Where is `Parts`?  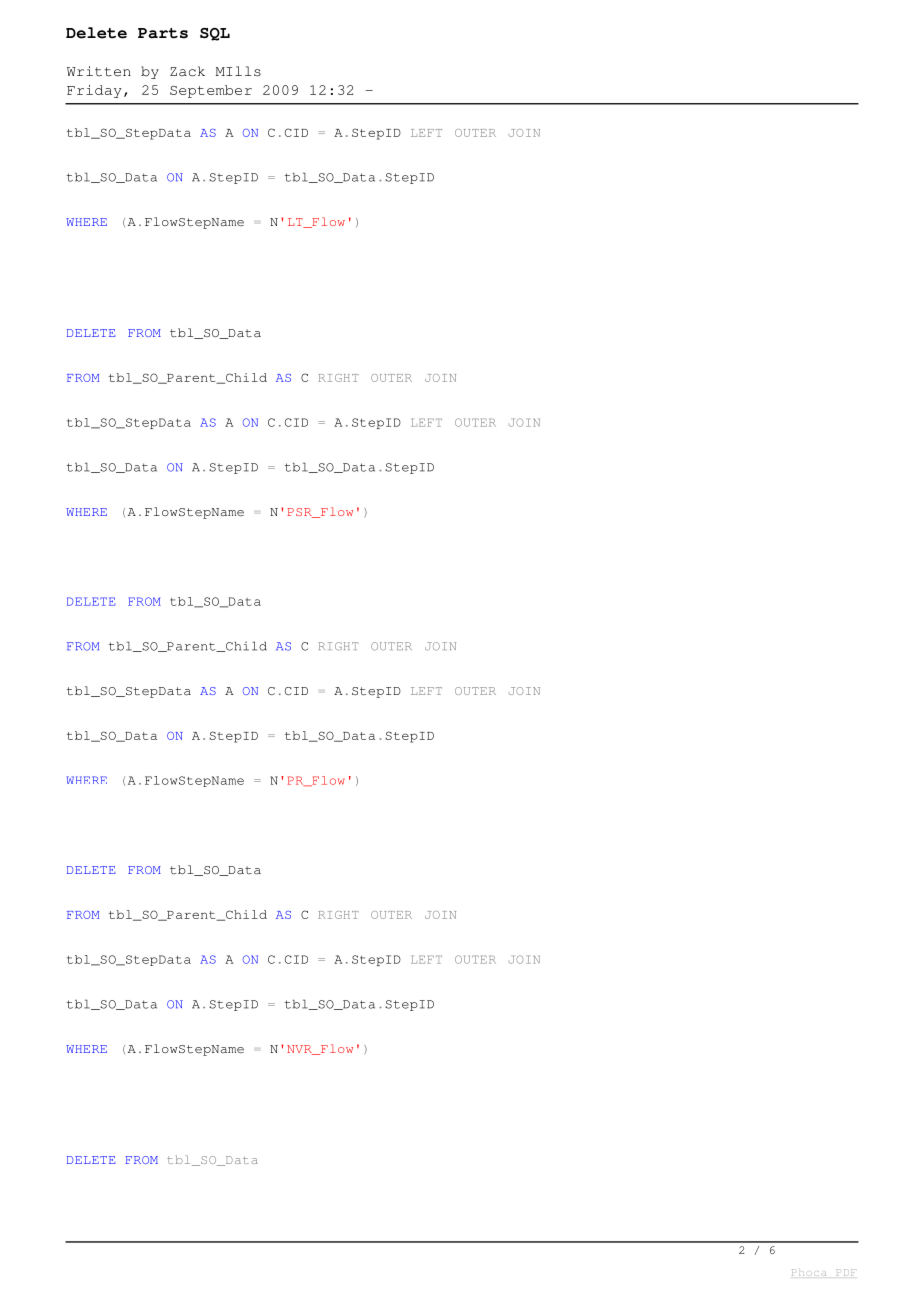
Parts is located at coordinates (163, 33).
